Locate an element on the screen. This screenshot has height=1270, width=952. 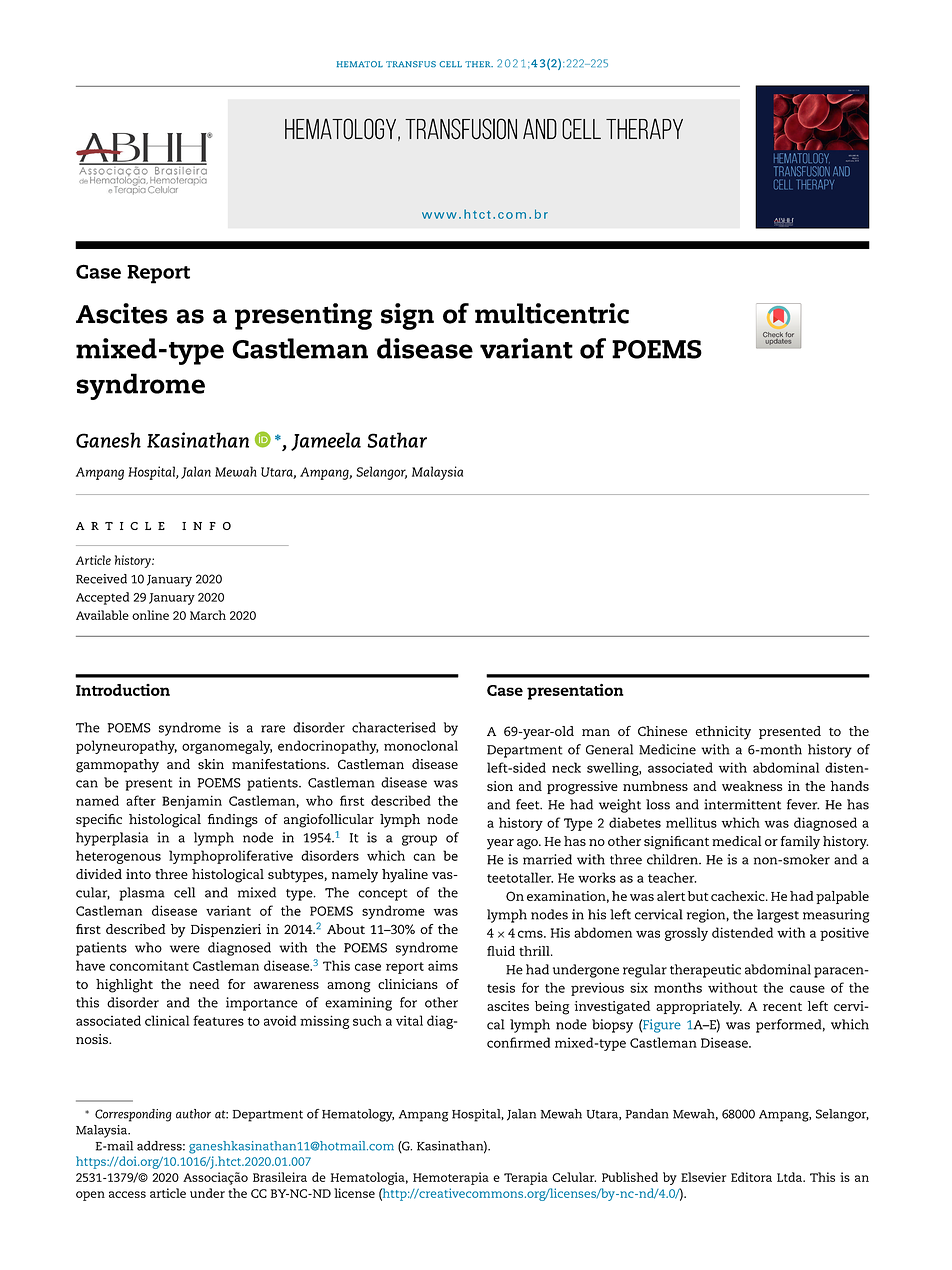
but is located at coordinates (698, 896).
